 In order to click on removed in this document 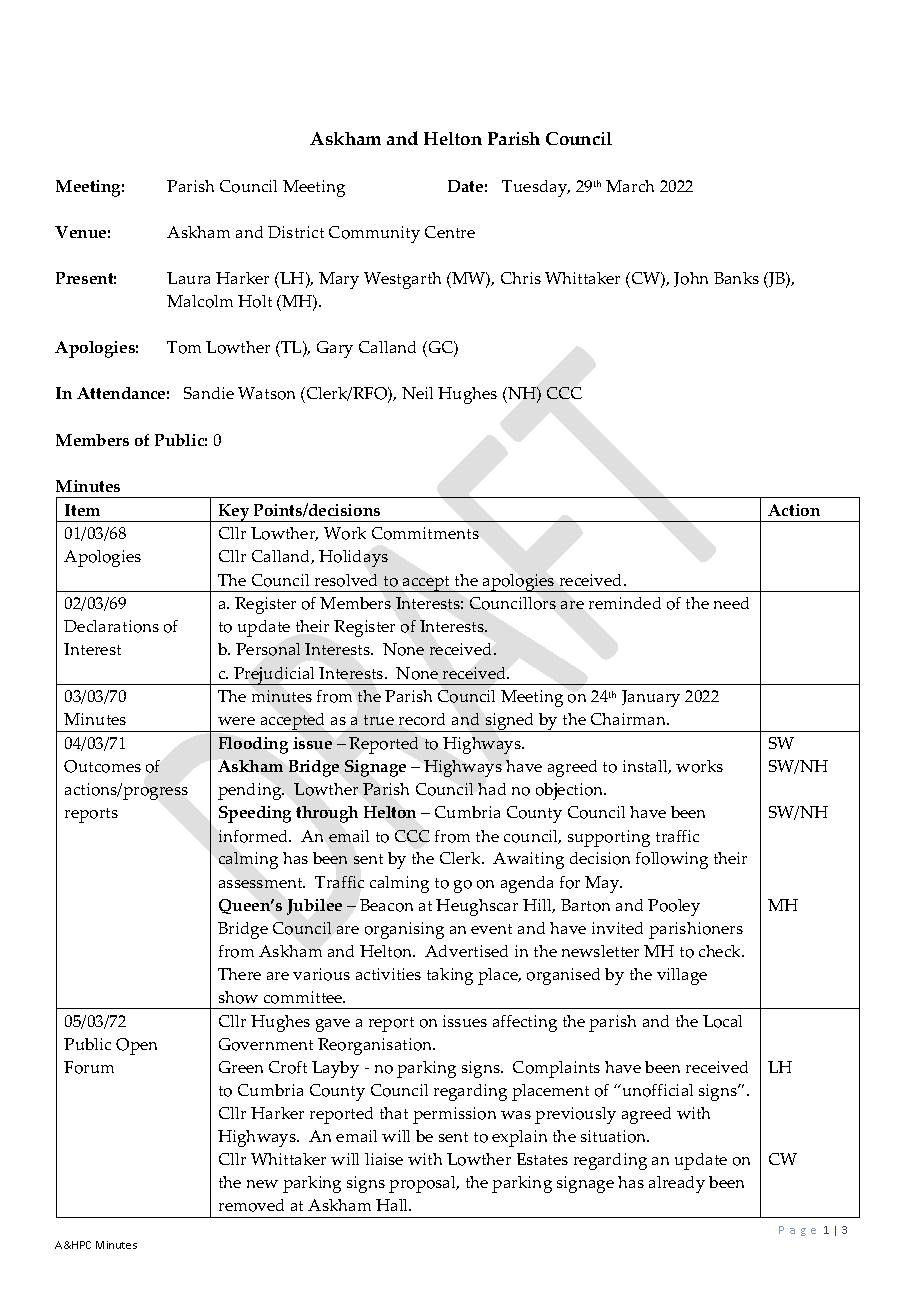, I will do `click(251, 1205)`.
